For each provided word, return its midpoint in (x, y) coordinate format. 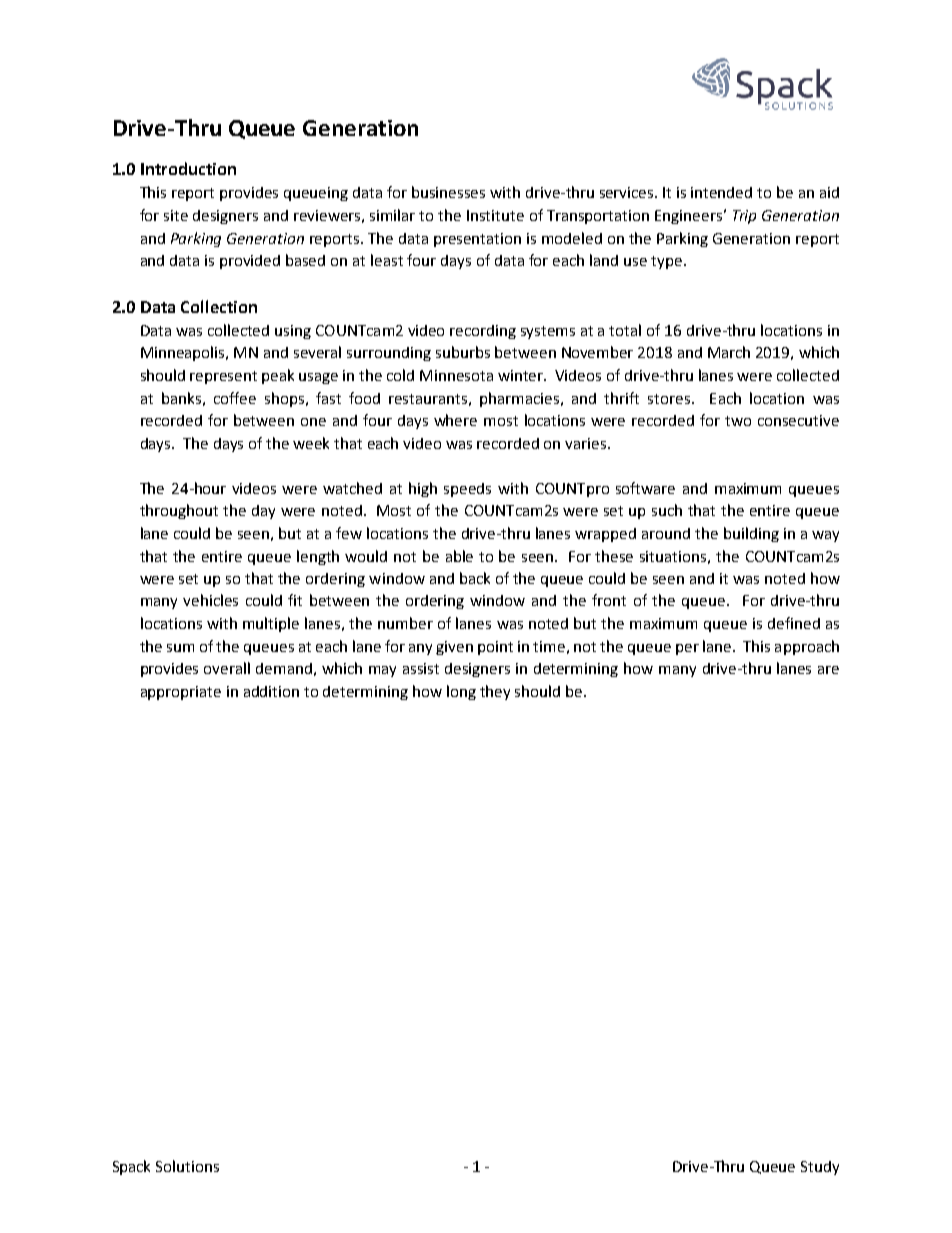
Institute (495, 215)
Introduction (188, 168)
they (495, 692)
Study (820, 1168)
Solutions (187, 1166)
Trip (744, 217)
